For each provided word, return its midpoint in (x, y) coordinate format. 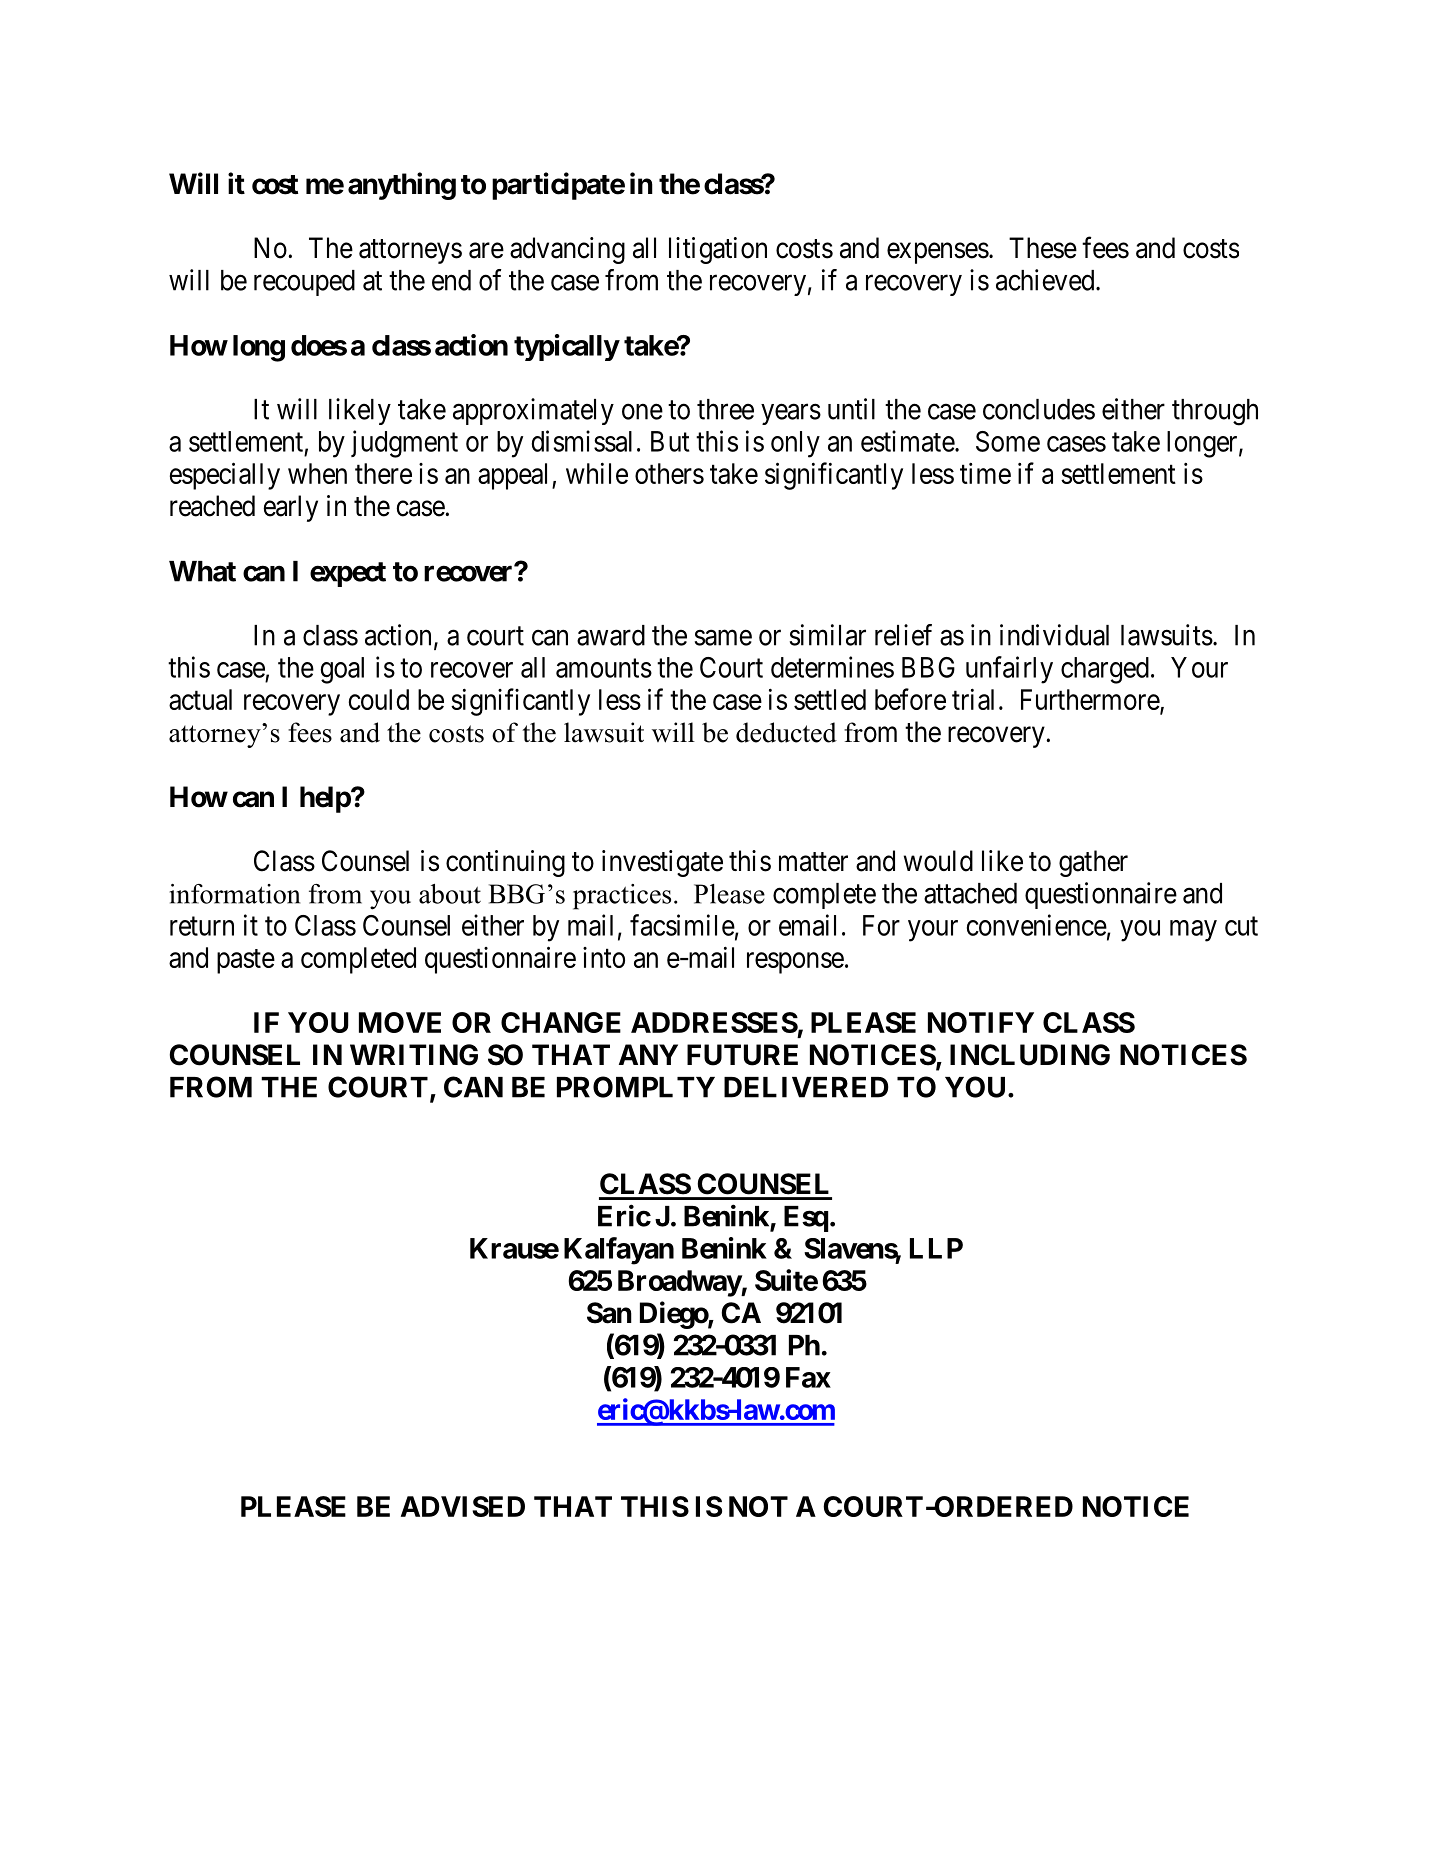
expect (348, 574)
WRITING (414, 1055)
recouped (304, 283)
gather (1093, 863)
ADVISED (463, 1506)
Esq (806, 1219)
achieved (1046, 280)
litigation (718, 250)
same (723, 638)
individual (1054, 635)
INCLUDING (1030, 1055)
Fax (808, 1377)
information (235, 894)
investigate (662, 863)
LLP (936, 1248)
